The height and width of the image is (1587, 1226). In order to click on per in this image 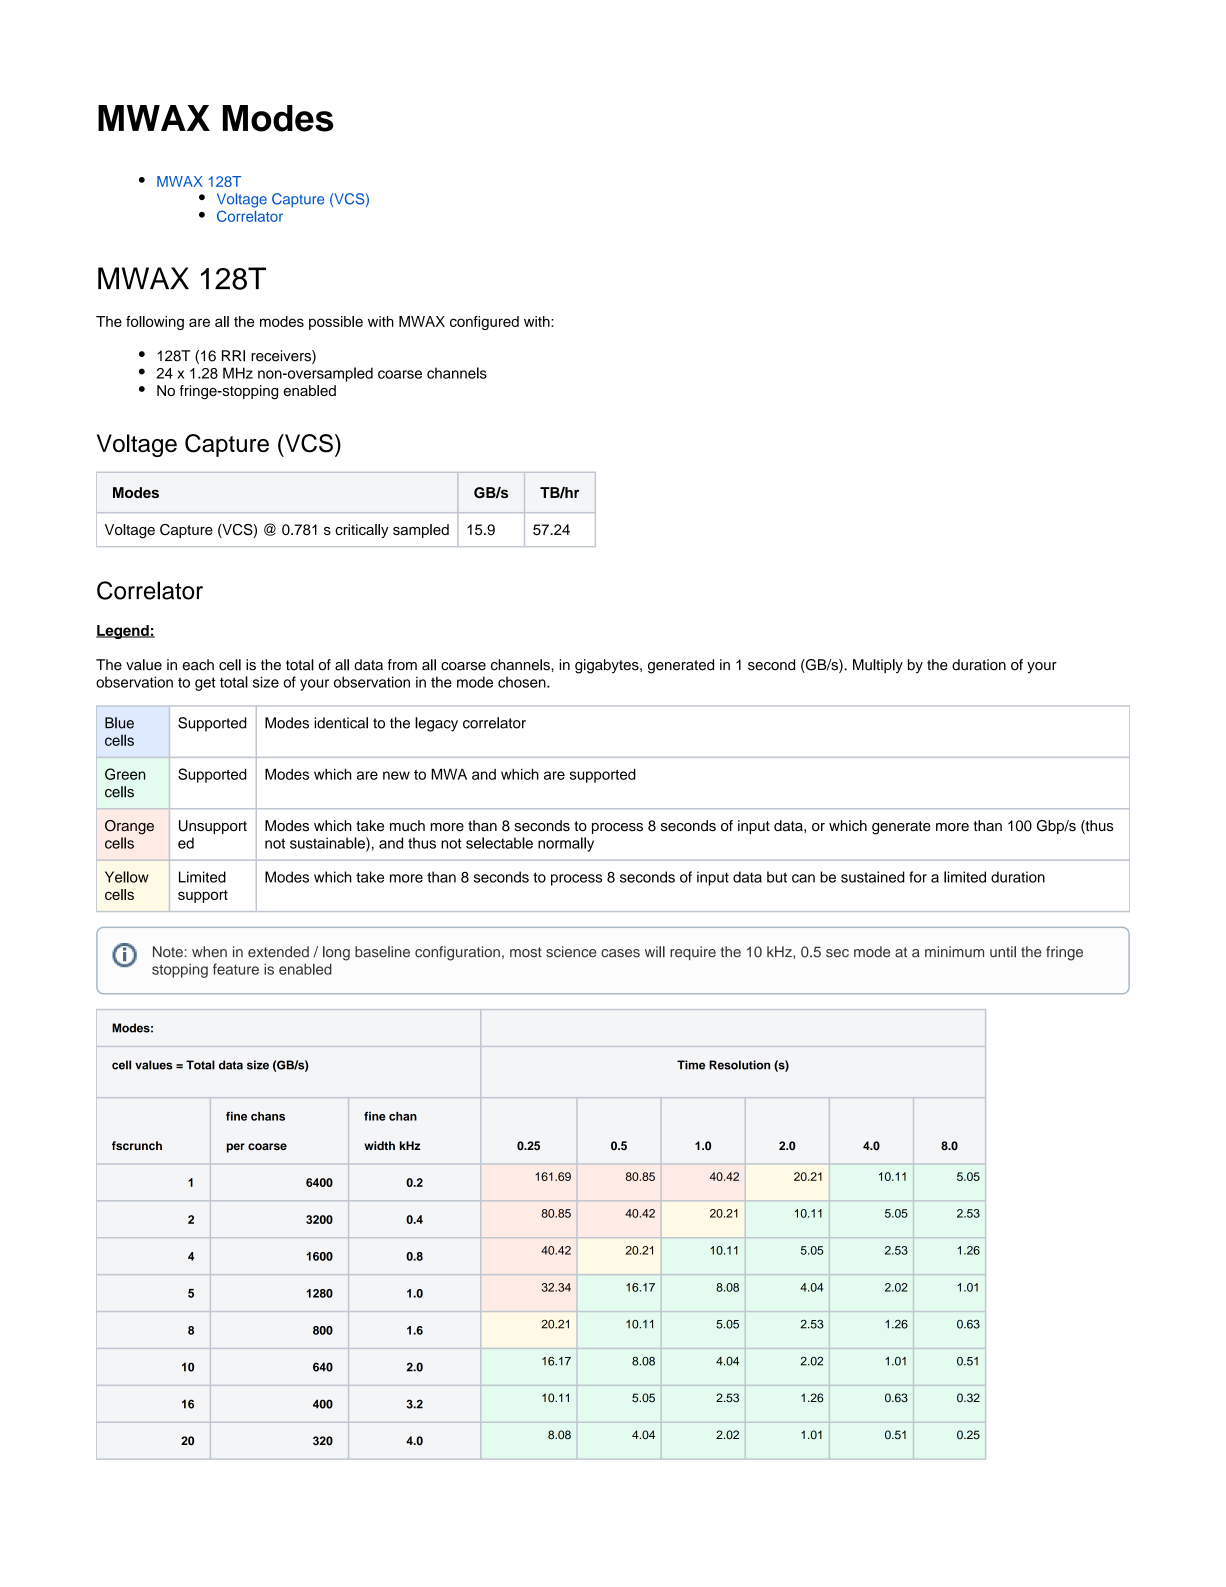, I will do `click(236, 1148)`.
